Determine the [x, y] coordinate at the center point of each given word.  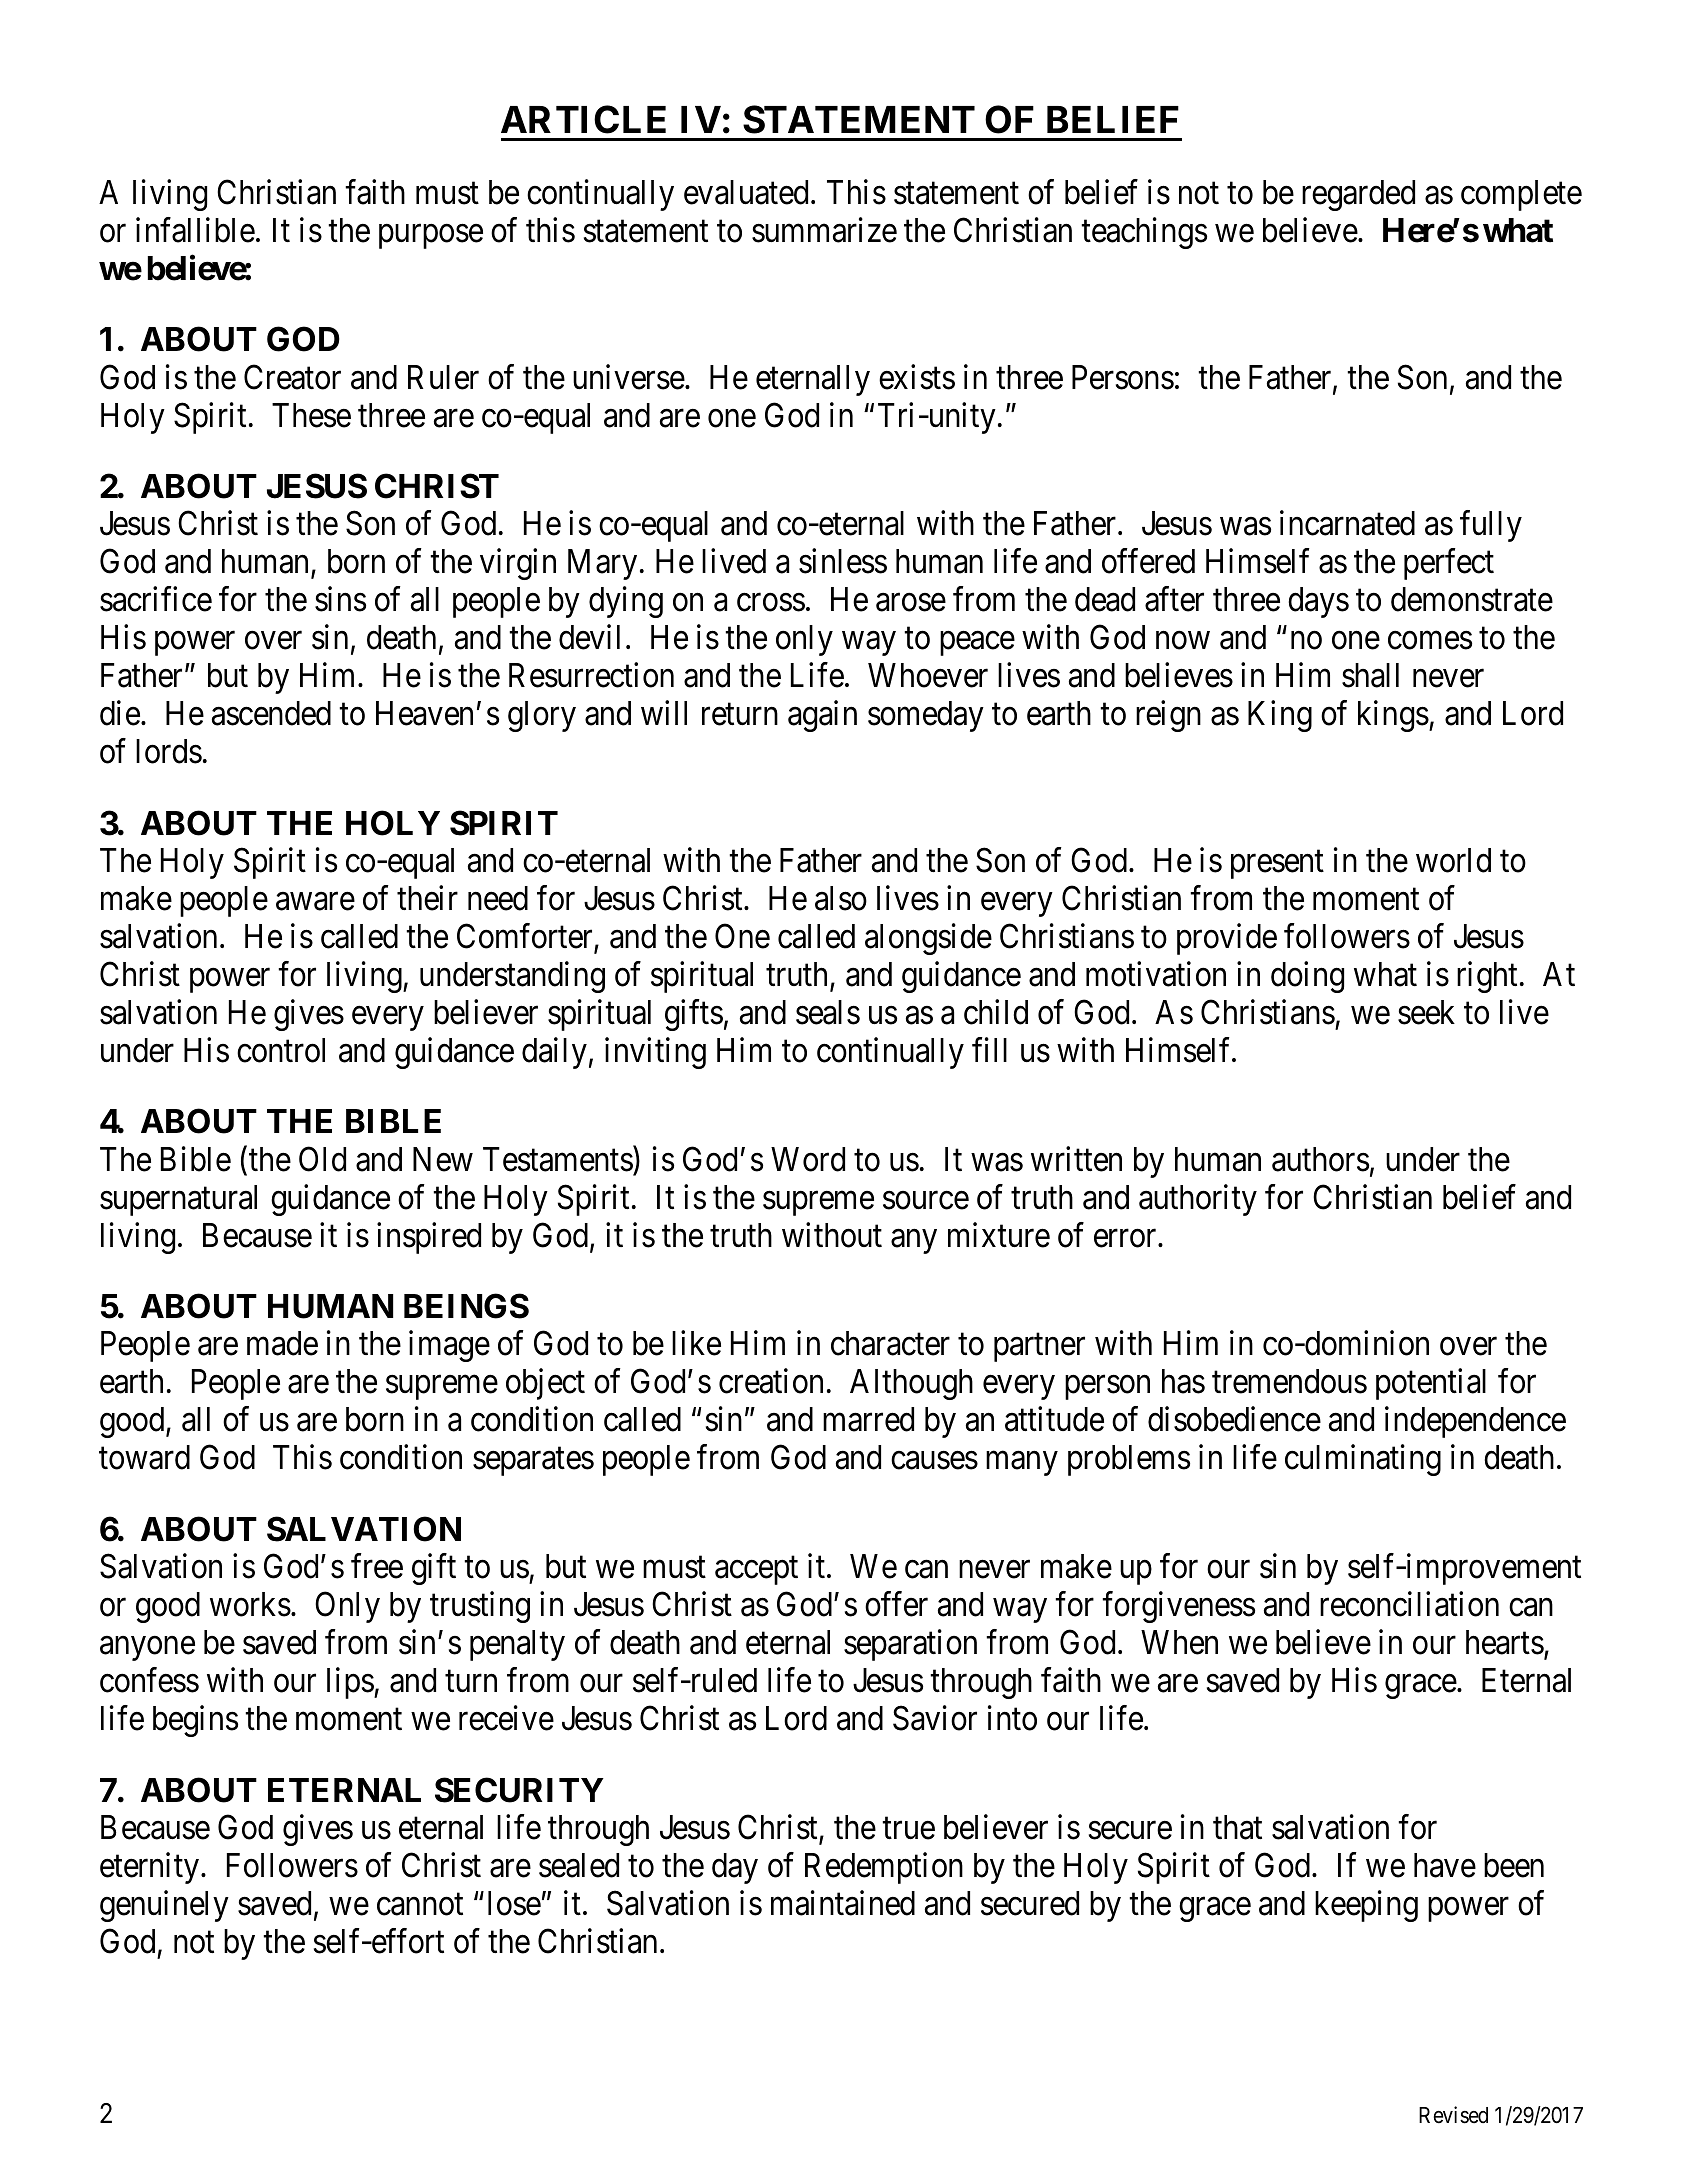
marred [868, 1419]
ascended [271, 713]
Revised [1453, 2115]
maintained [843, 1903]
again [822, 716]
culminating [1363, 1460]
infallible [195, 230]
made [282, 1343]
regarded [1358, 195]
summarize [824, 230]
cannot [420, 1905]
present [1277, 865]
